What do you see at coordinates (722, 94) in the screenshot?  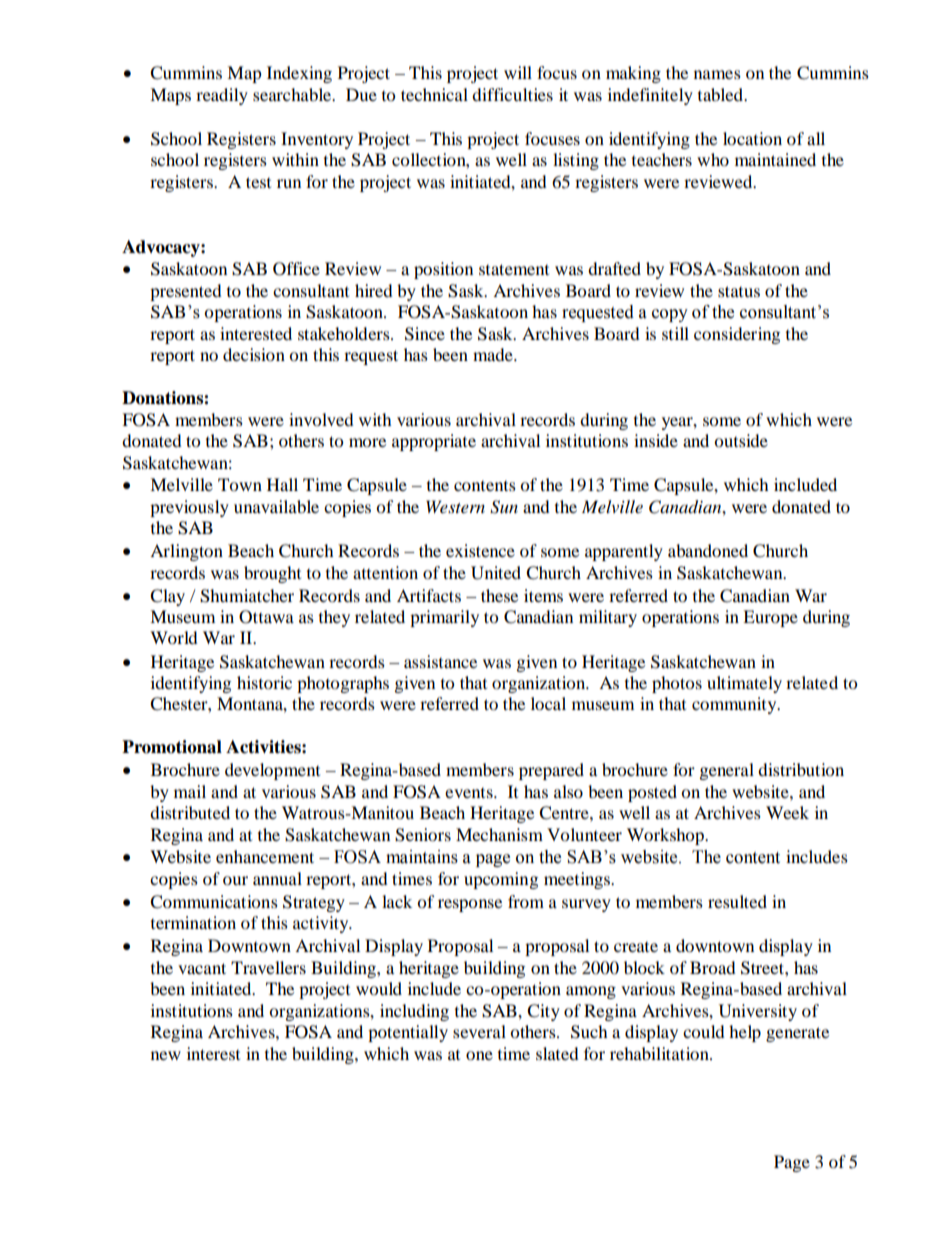 I see `tabled` at bounding box center [722, 94].
